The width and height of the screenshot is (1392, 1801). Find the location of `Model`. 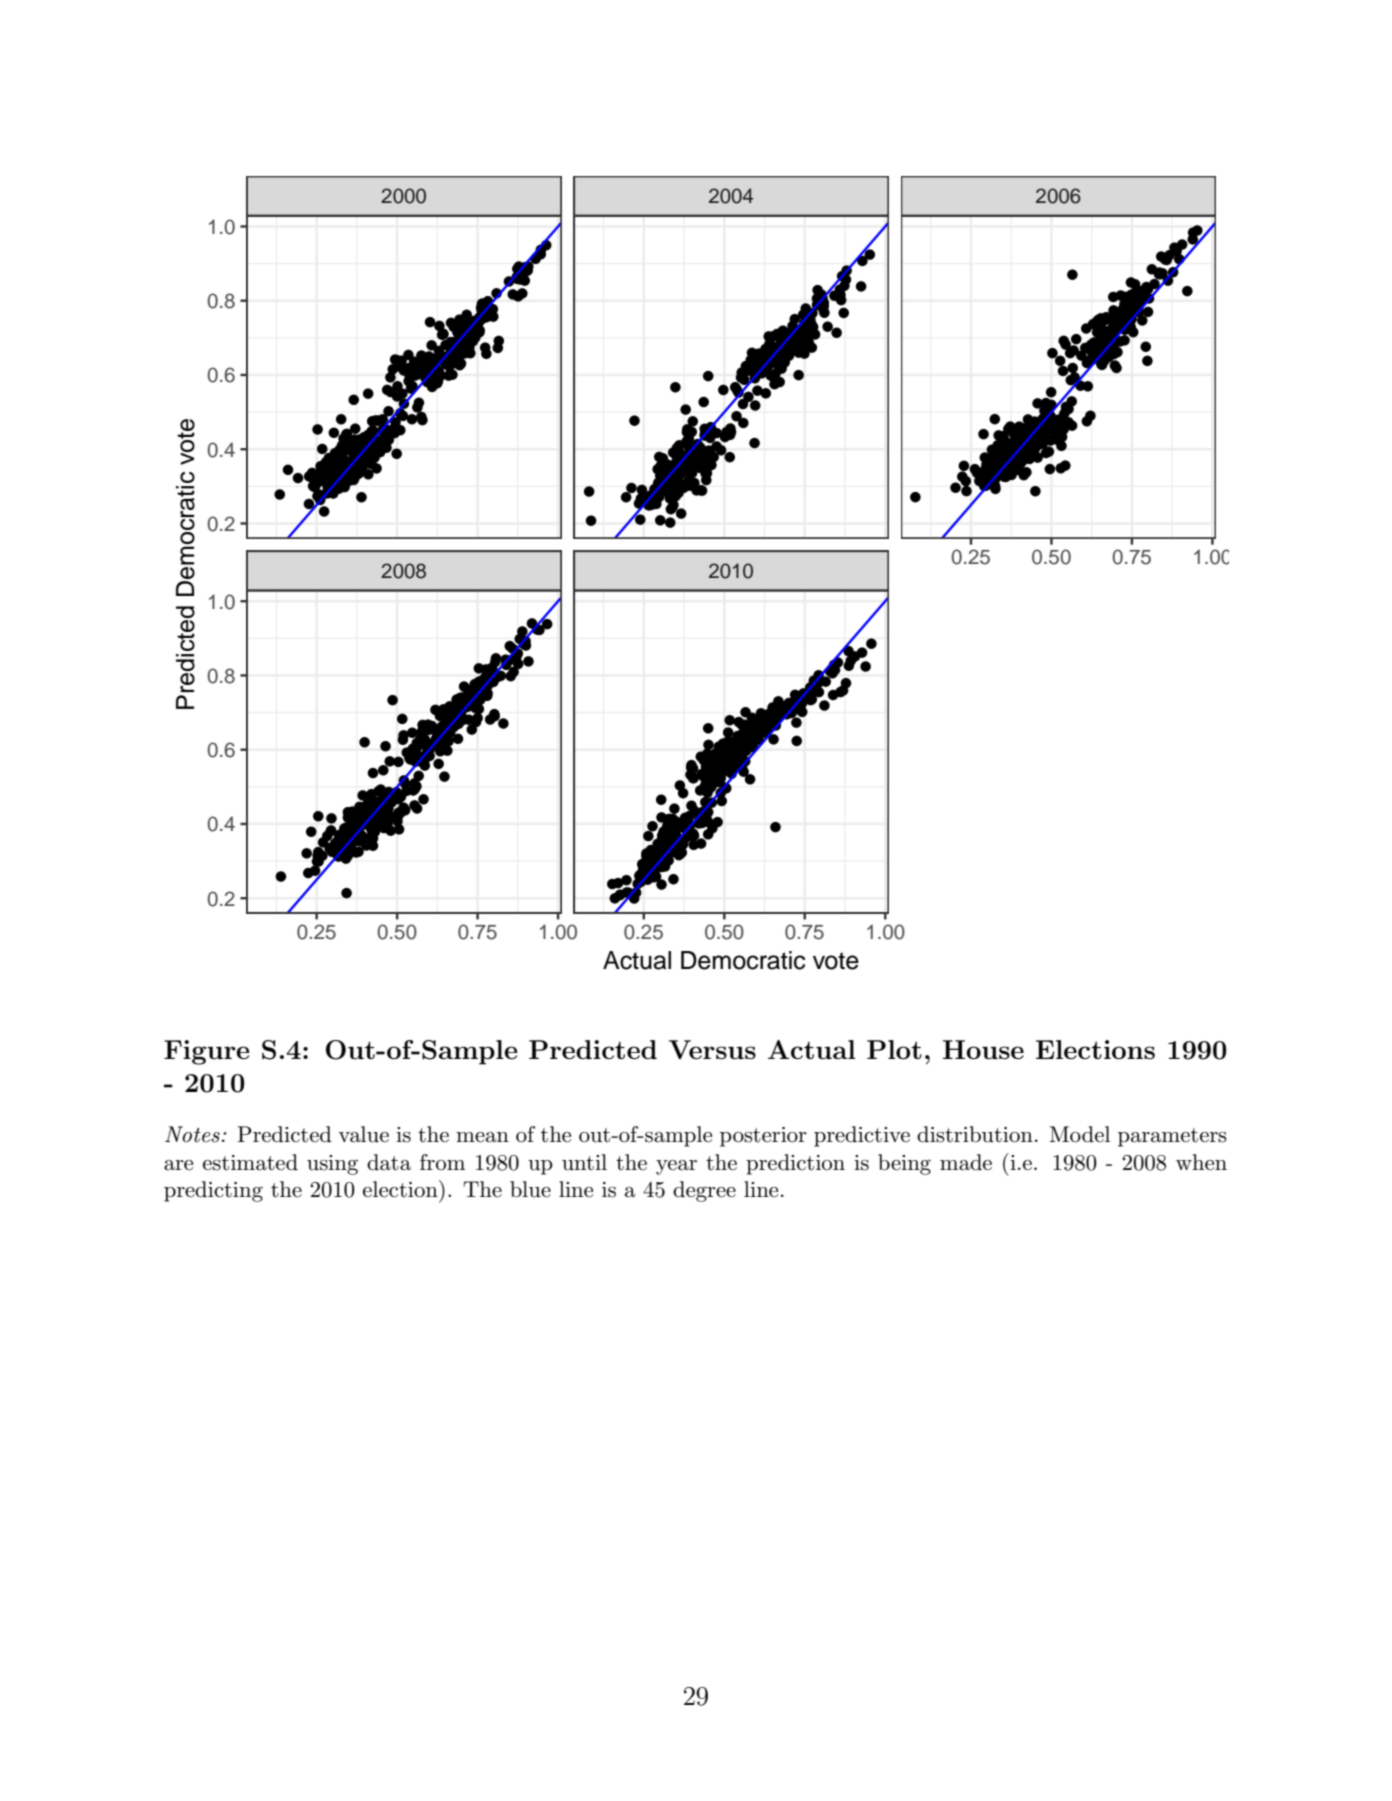

Model is located at coordinates (1080, 1134).
